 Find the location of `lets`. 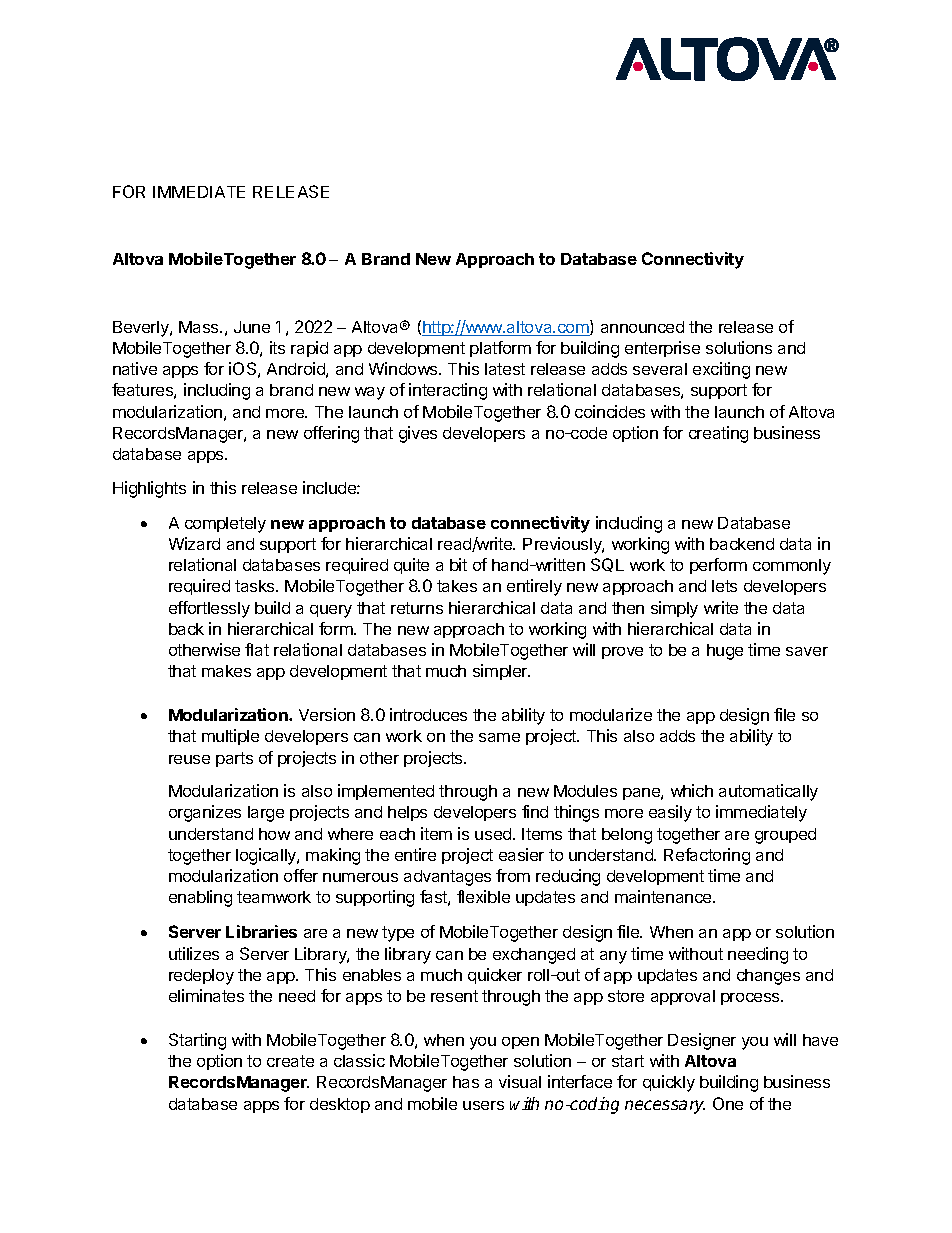

lets is located at coordinates (724, 586).
